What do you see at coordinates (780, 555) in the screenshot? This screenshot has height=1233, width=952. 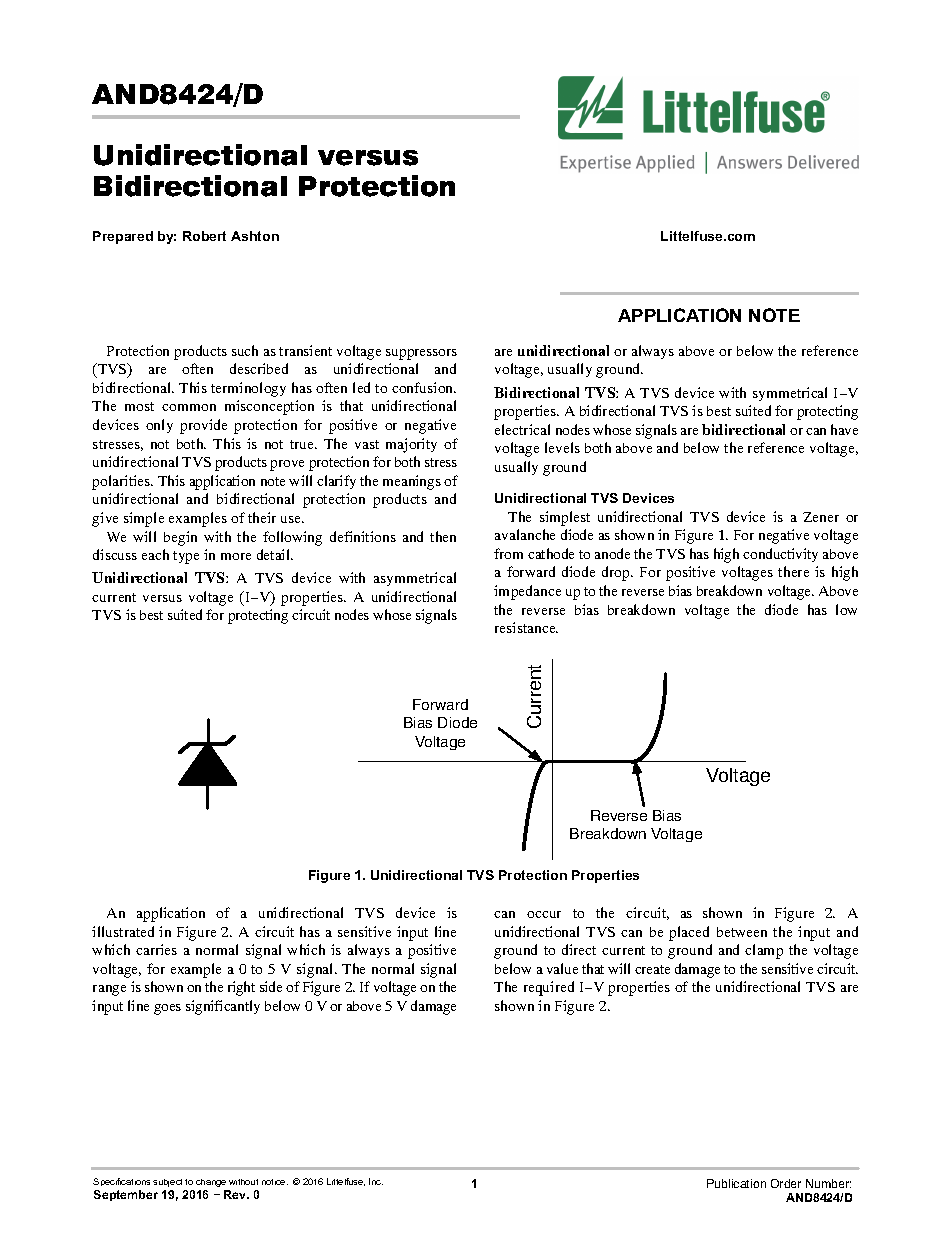 I see `conductivity` at bounding box center [780, 555].
